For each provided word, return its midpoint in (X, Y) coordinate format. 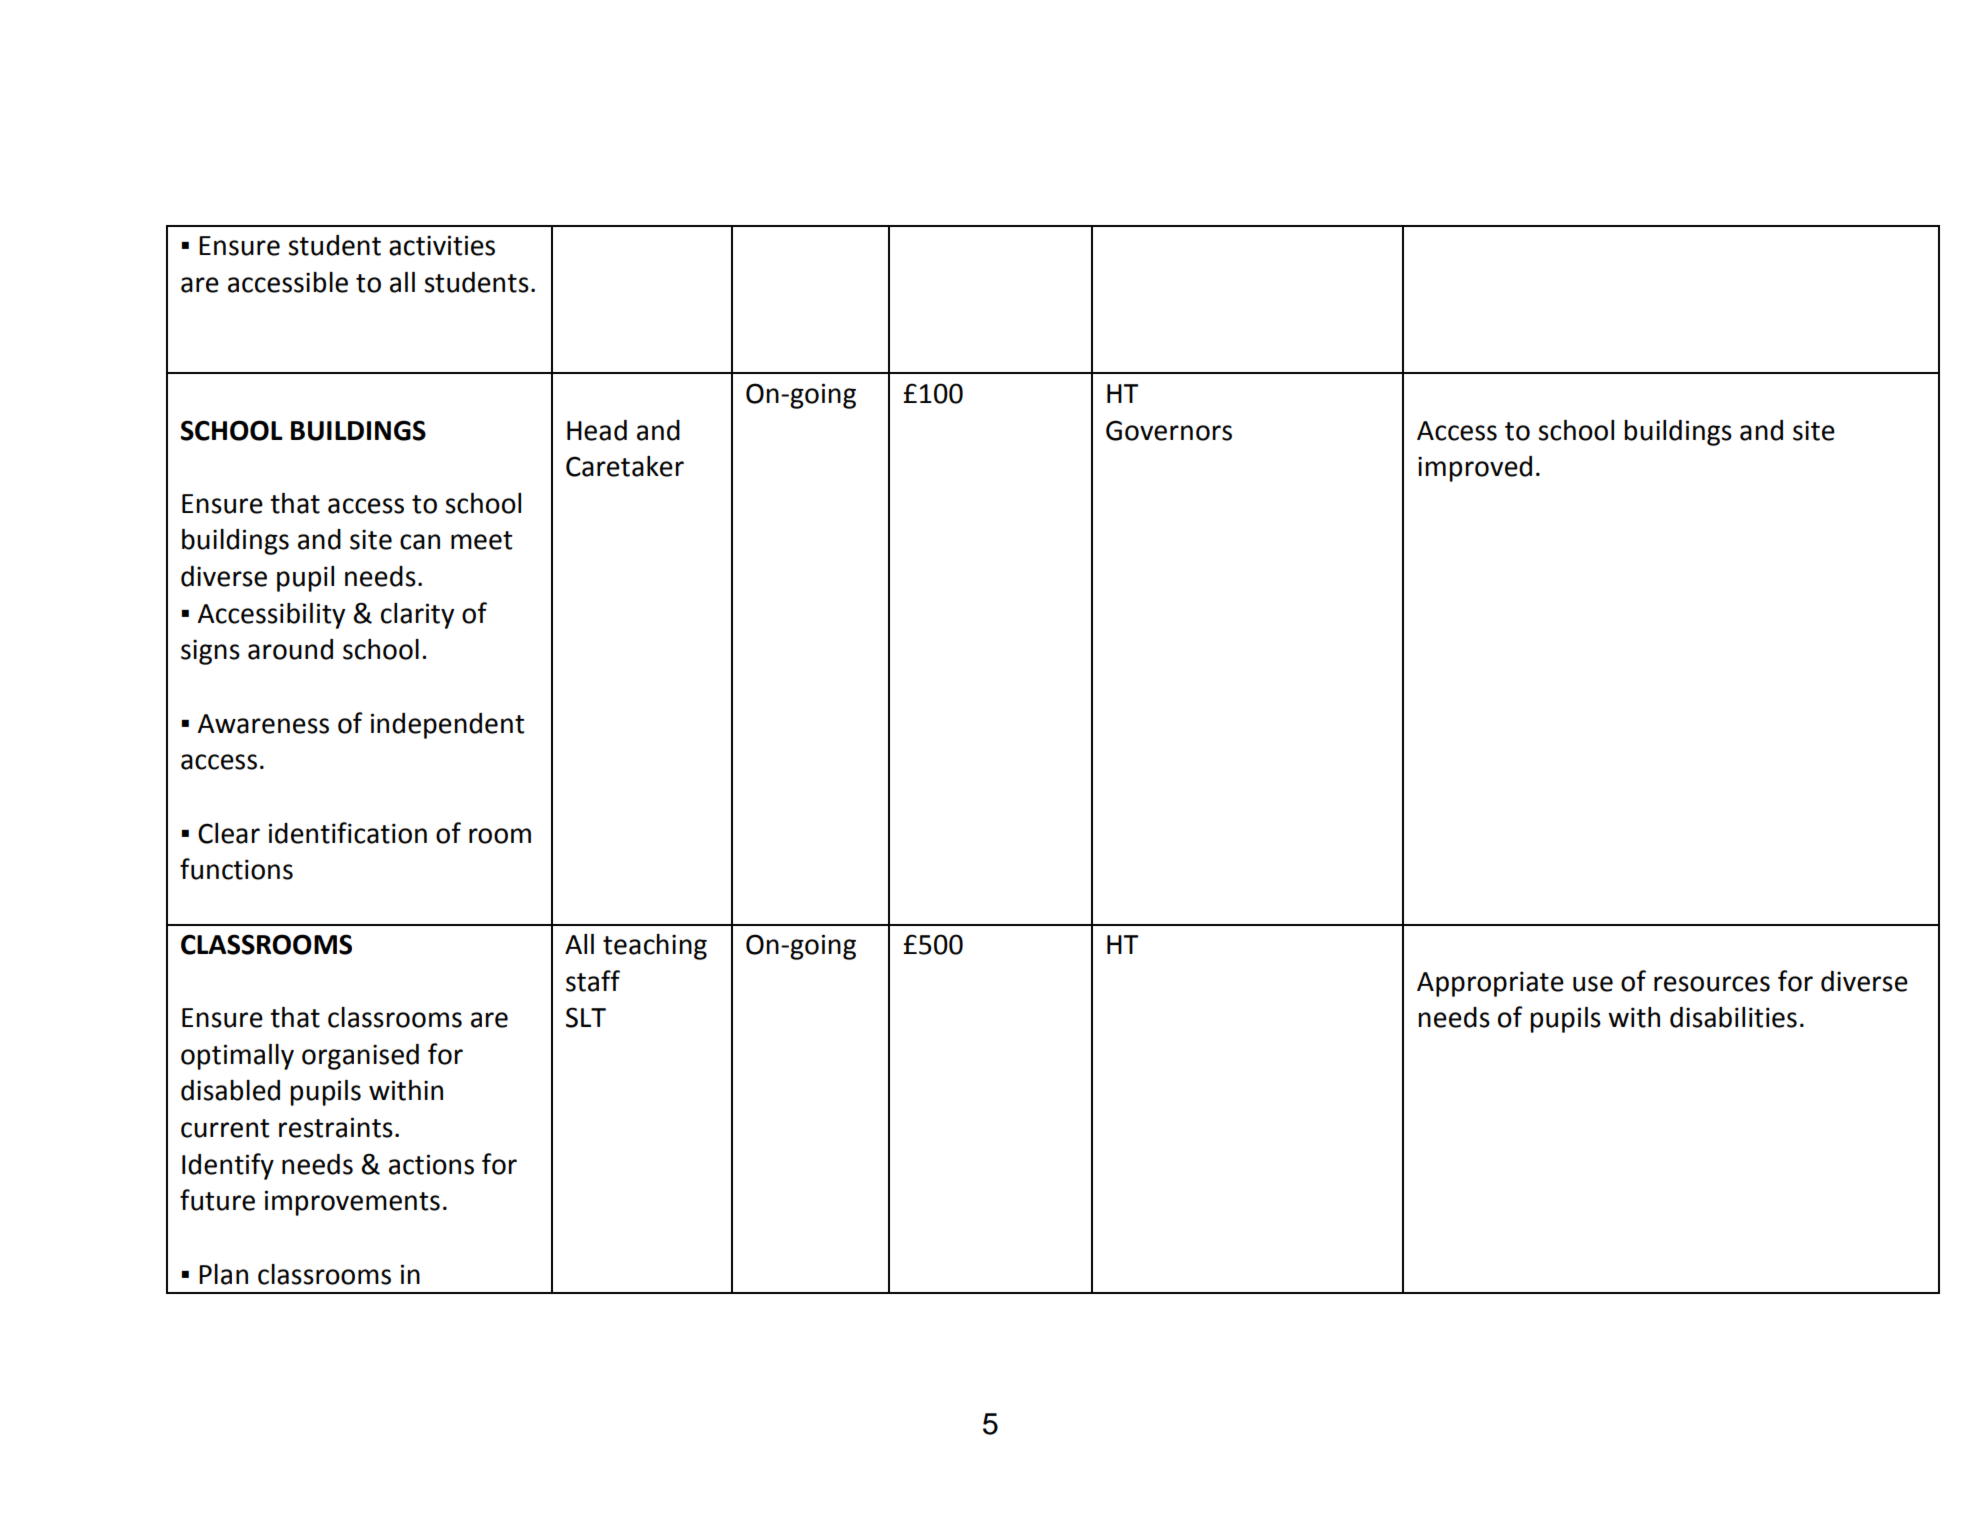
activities (442, 245)
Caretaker (625, 466)
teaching (655, 947)
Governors (1169, 430)
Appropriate (1490, 984)
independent (447, 726)
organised (360, 1057)
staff (593, 981)
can (420, 542)
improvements (352, 1203)
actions (431, 1164)
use (1593, 984)
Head (597, 430)
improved (1475, 469)
